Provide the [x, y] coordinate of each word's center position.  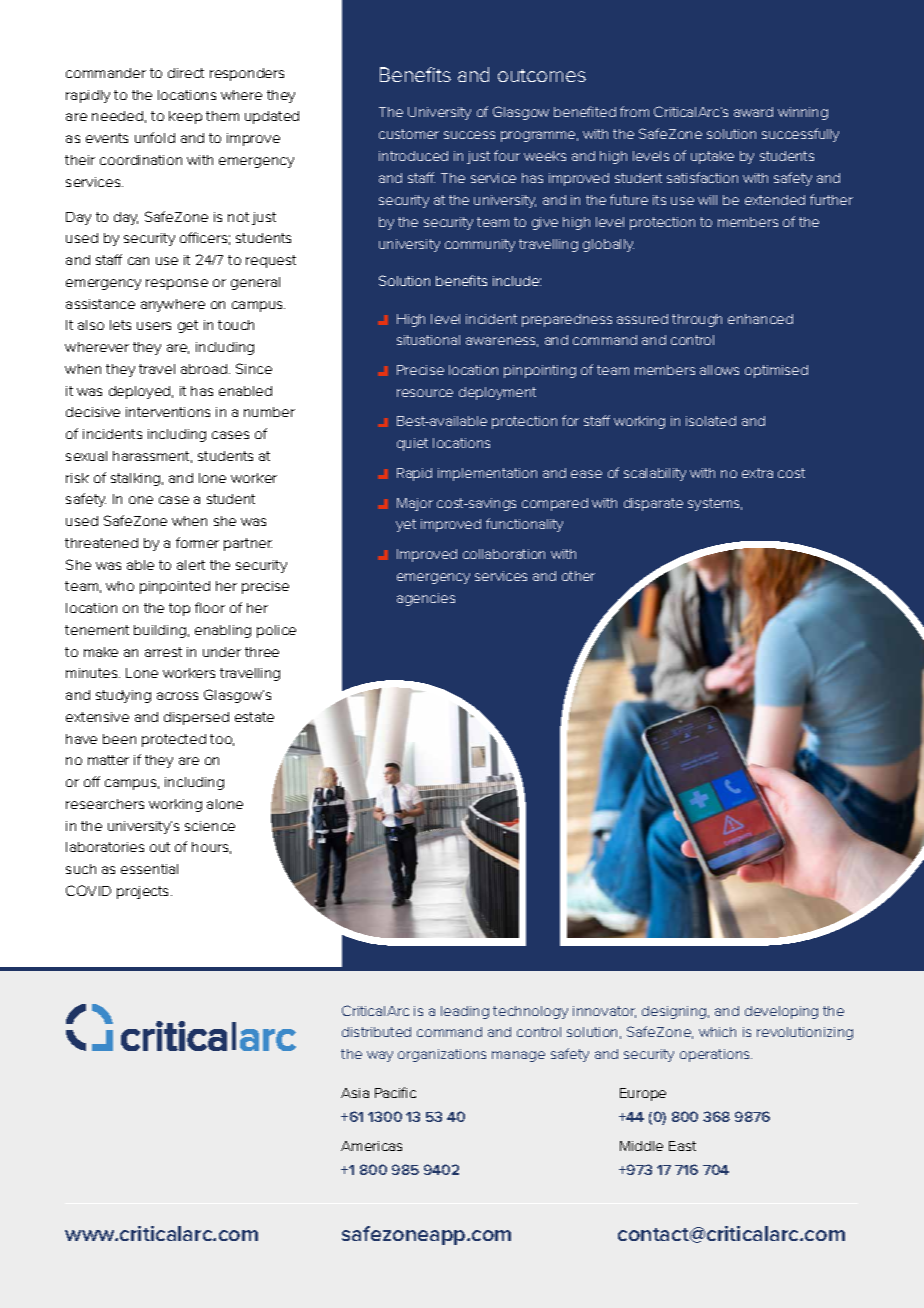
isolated [711, 421]
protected [174, 740]
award [753, 112]
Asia [355, 1093]
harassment [152, 457]
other [578, 576]
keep [185, 117]
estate [254, 717]
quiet [412, 444]
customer [409, 134]
